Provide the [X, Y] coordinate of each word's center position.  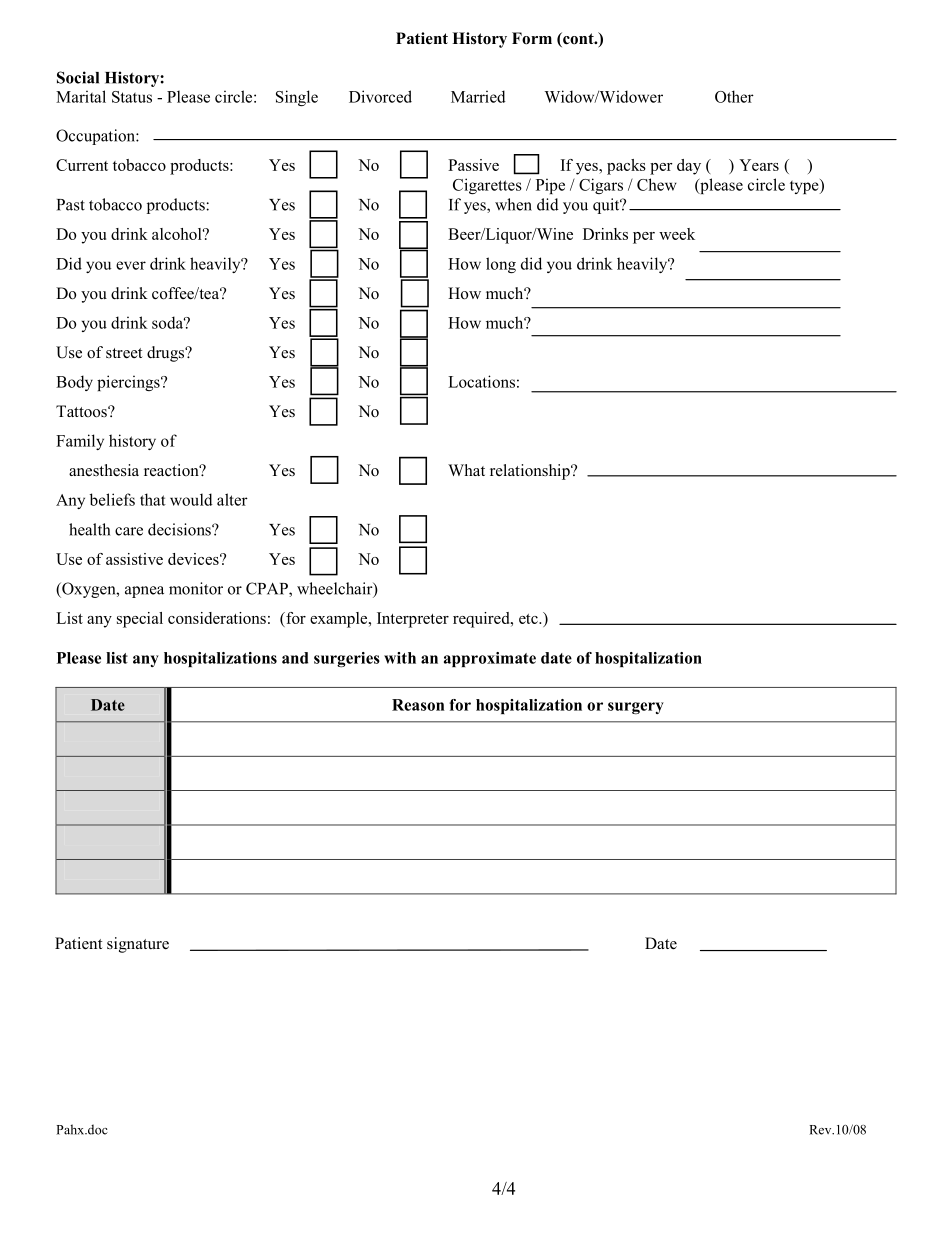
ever [131, 265]
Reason [418, 705]
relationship [531, 472]
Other [734, 96]
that [153, 499]
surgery [636, 708]
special [140, 620]
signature [138, 945]
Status [132, 97]
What [466, 470]
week [677, 234]
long [501, 265]
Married [478, 96]
